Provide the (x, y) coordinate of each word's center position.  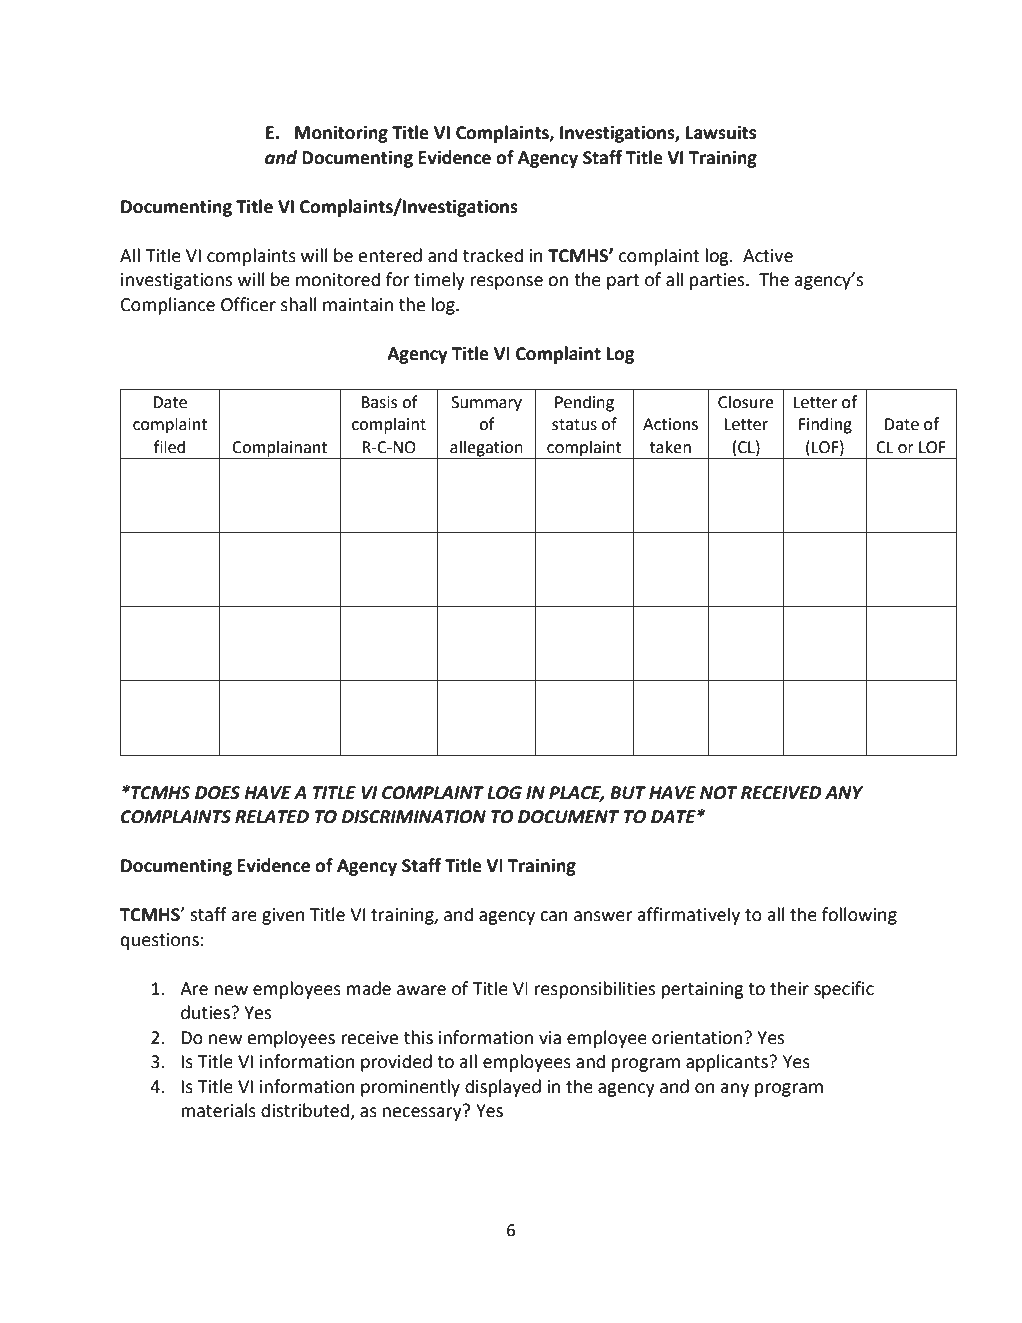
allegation (486, 448)
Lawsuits (721, 133)
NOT (719, 793)
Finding (825, 425)
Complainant (279, 448)
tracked (493, 255)
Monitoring (341, 134)
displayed (503, 1088)
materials (218, 1110)
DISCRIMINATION (414, 817)
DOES (217, 793)
